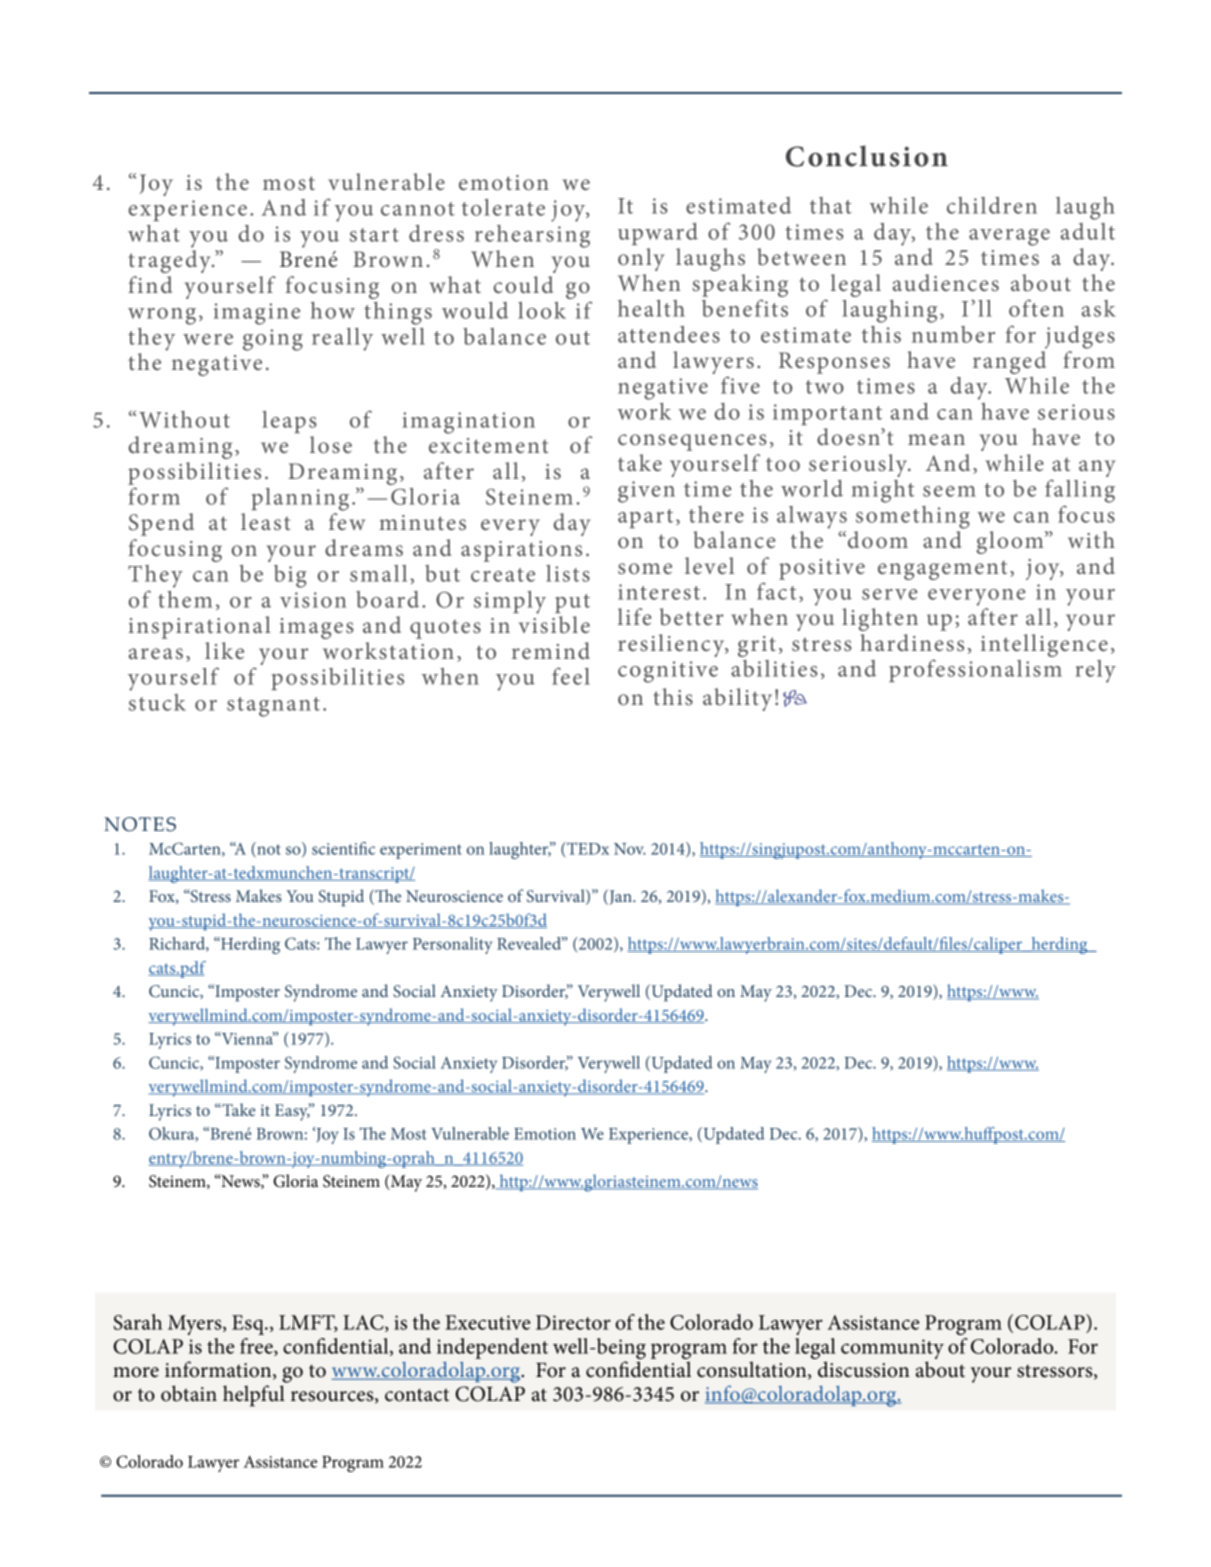 The image size is (1211, 1567). I want to click on children, so click(992, 205).
